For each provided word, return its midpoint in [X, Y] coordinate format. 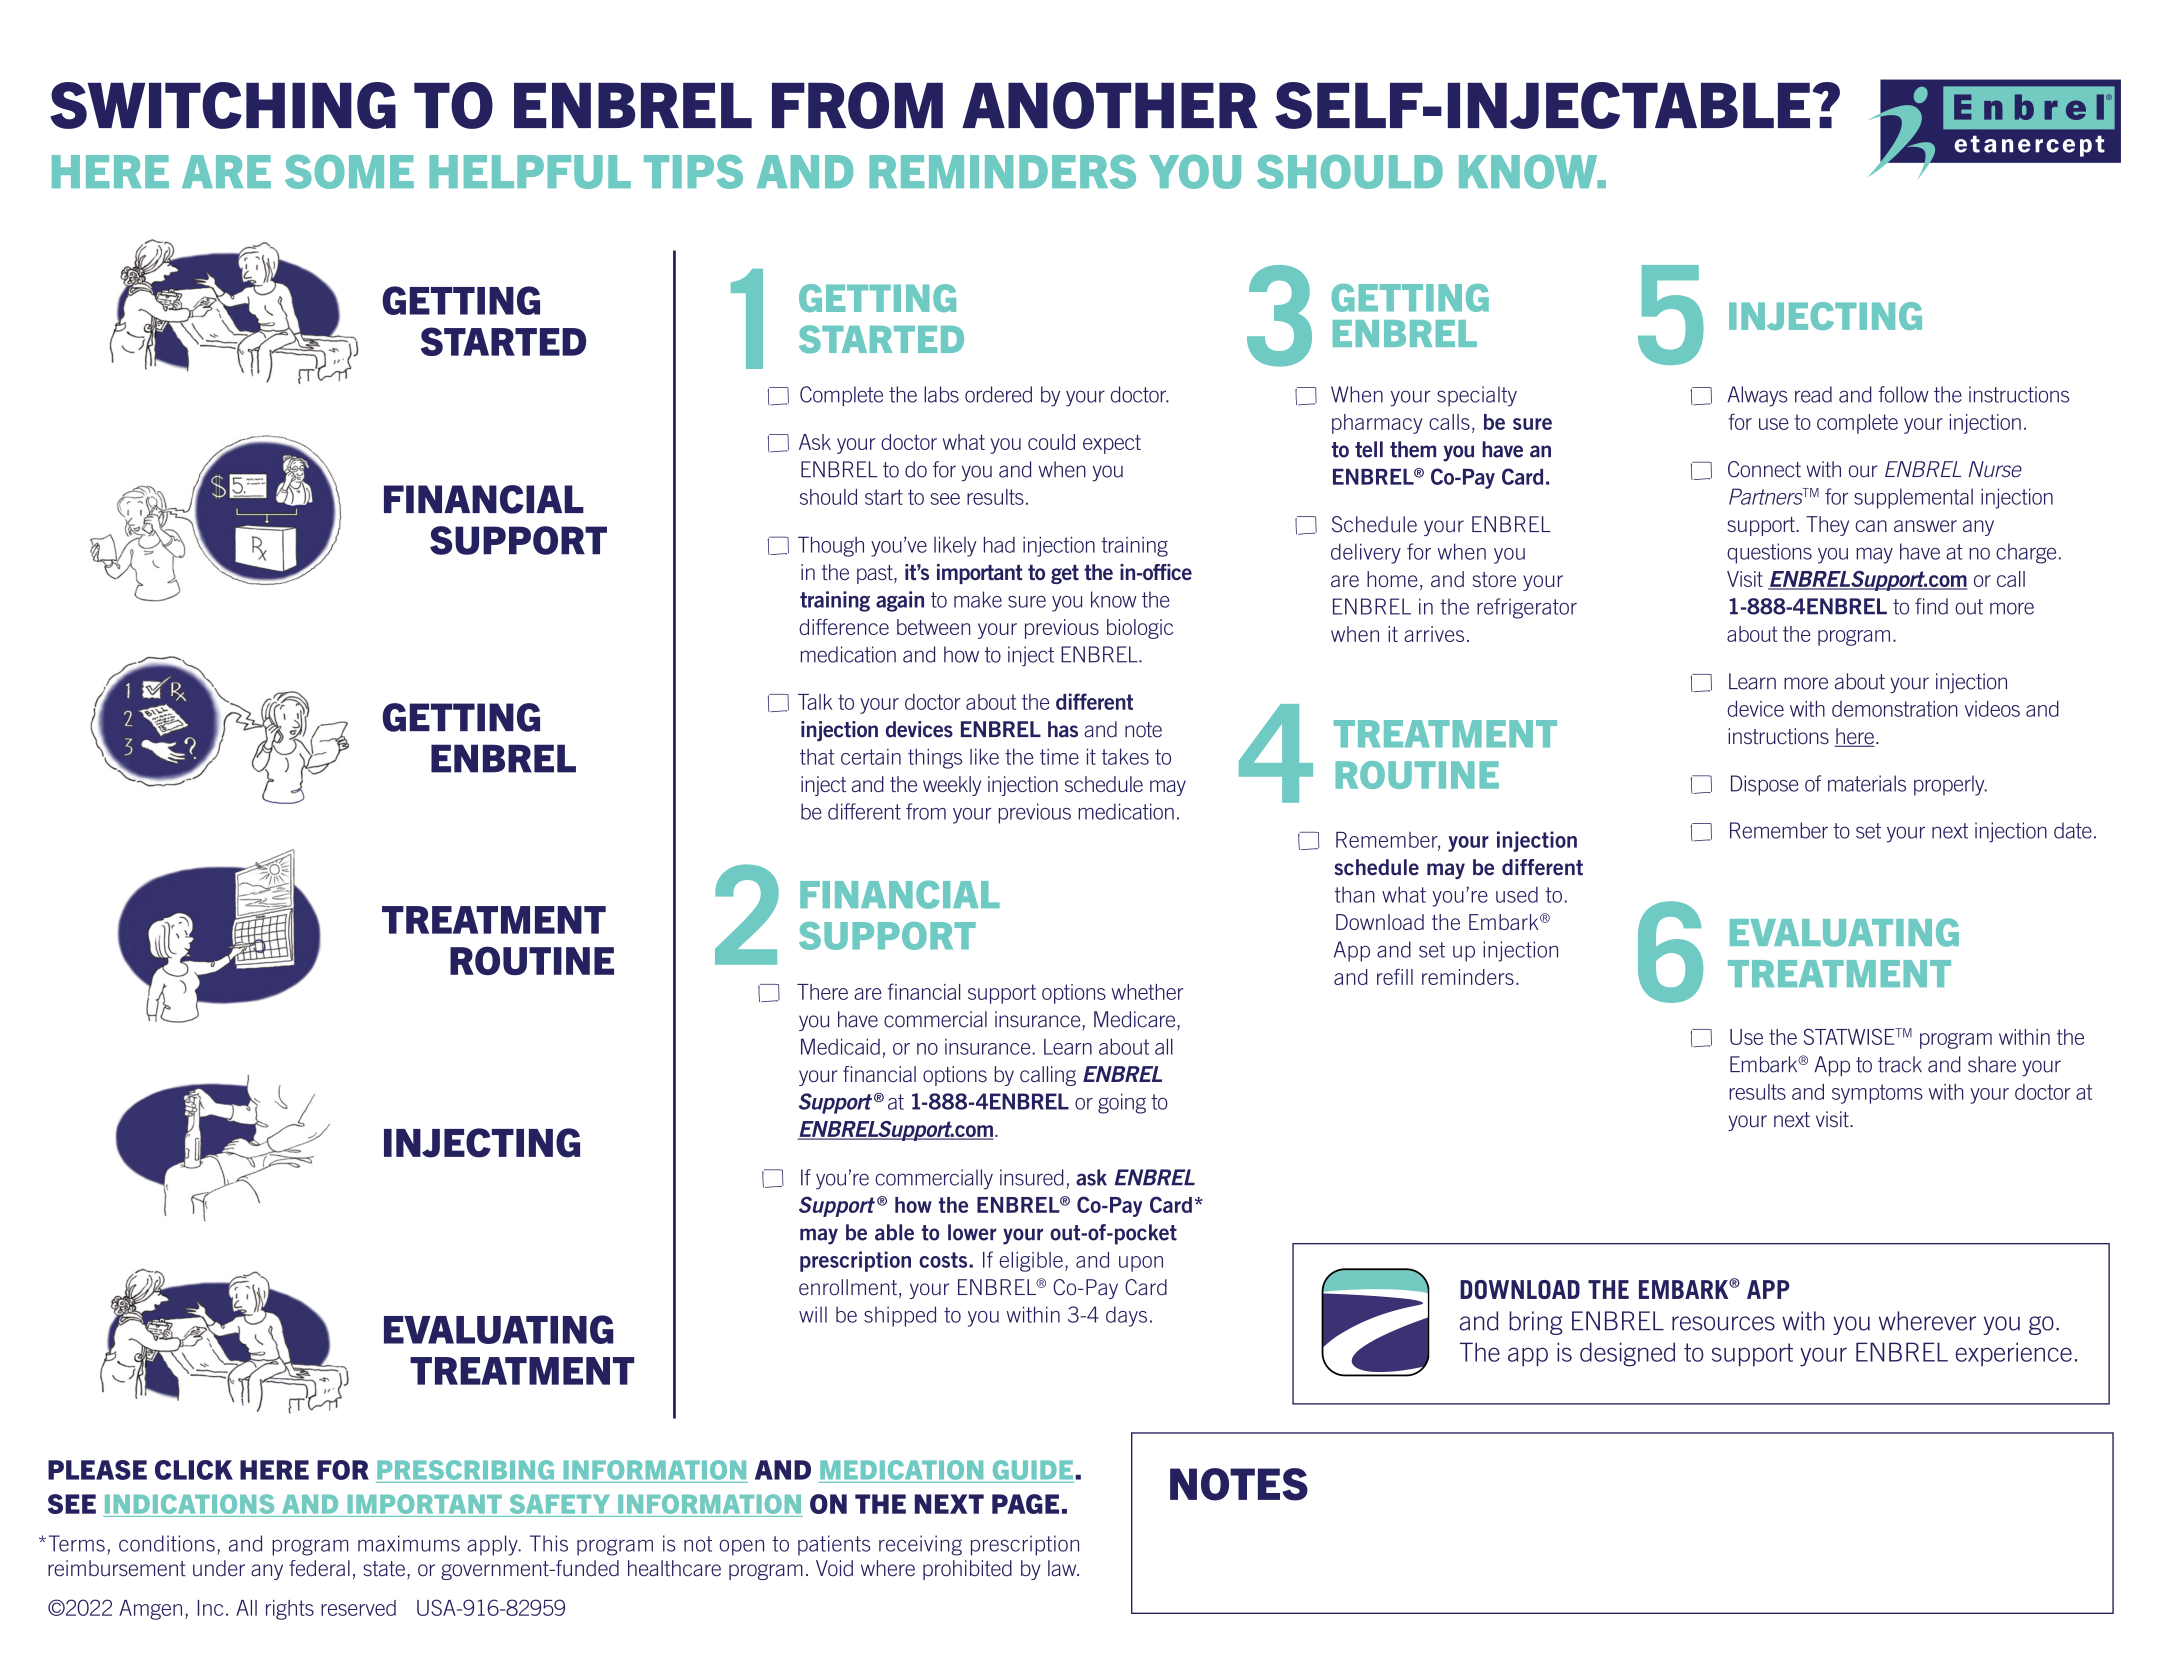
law [1063, 1568]
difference [844, 627]
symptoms [1877, 1094]
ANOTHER [1110, 105]
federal [319, 1568]
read [1813, 394]
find [1931, 606]
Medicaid [840, 1046]
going [1122, 1103]
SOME [349, 171]
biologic [1140, 629]
